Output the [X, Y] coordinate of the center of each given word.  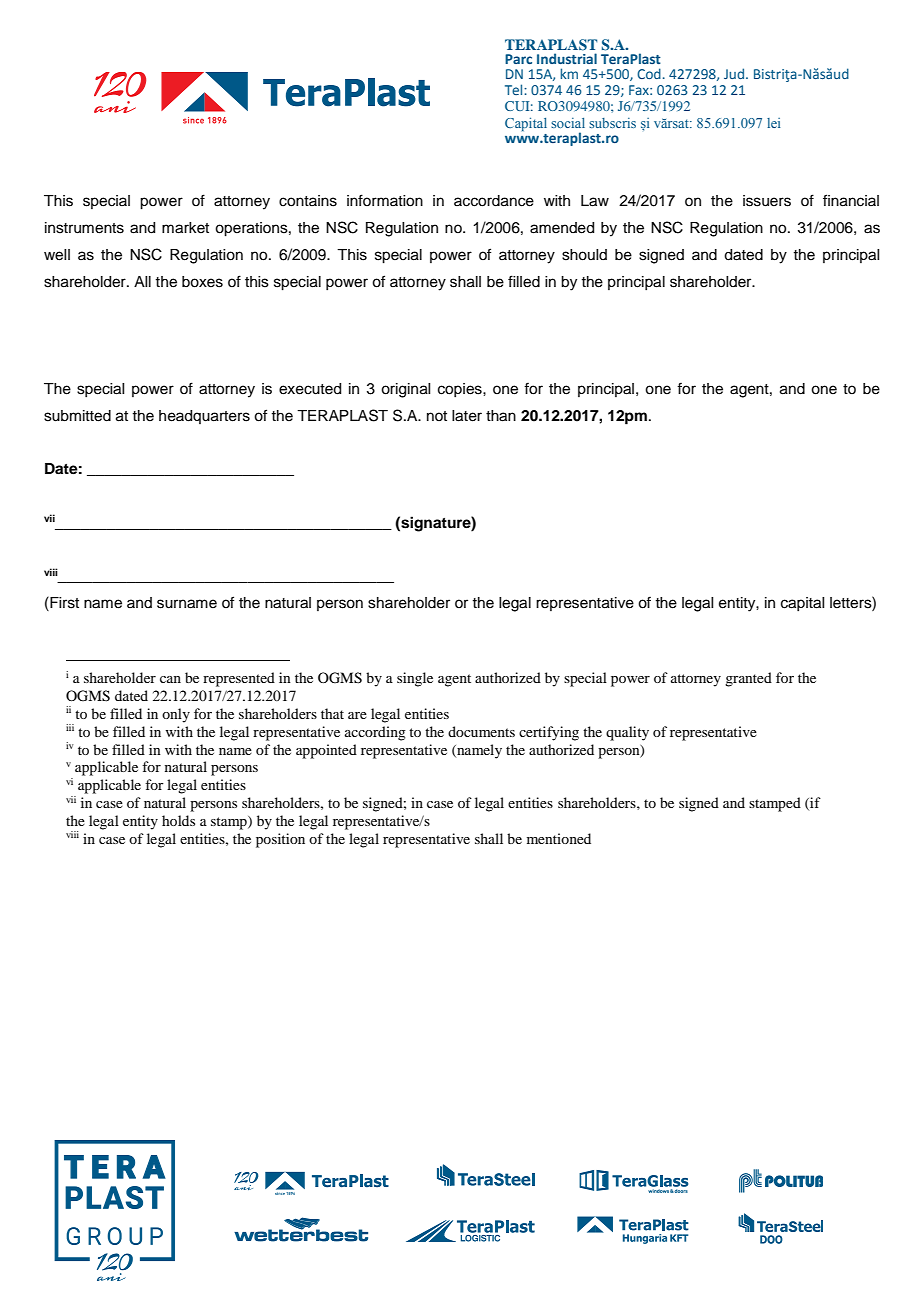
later [467, 416]
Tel [515, 89]
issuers [767, 201]
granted [748, 679]
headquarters [204, 417]
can [170, 679]
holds [178, 820]
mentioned [559, 838]
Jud [735, 73]
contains [308, 201]
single [415, 679]
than [501, 416]
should [584, 255]
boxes [202, 282]
